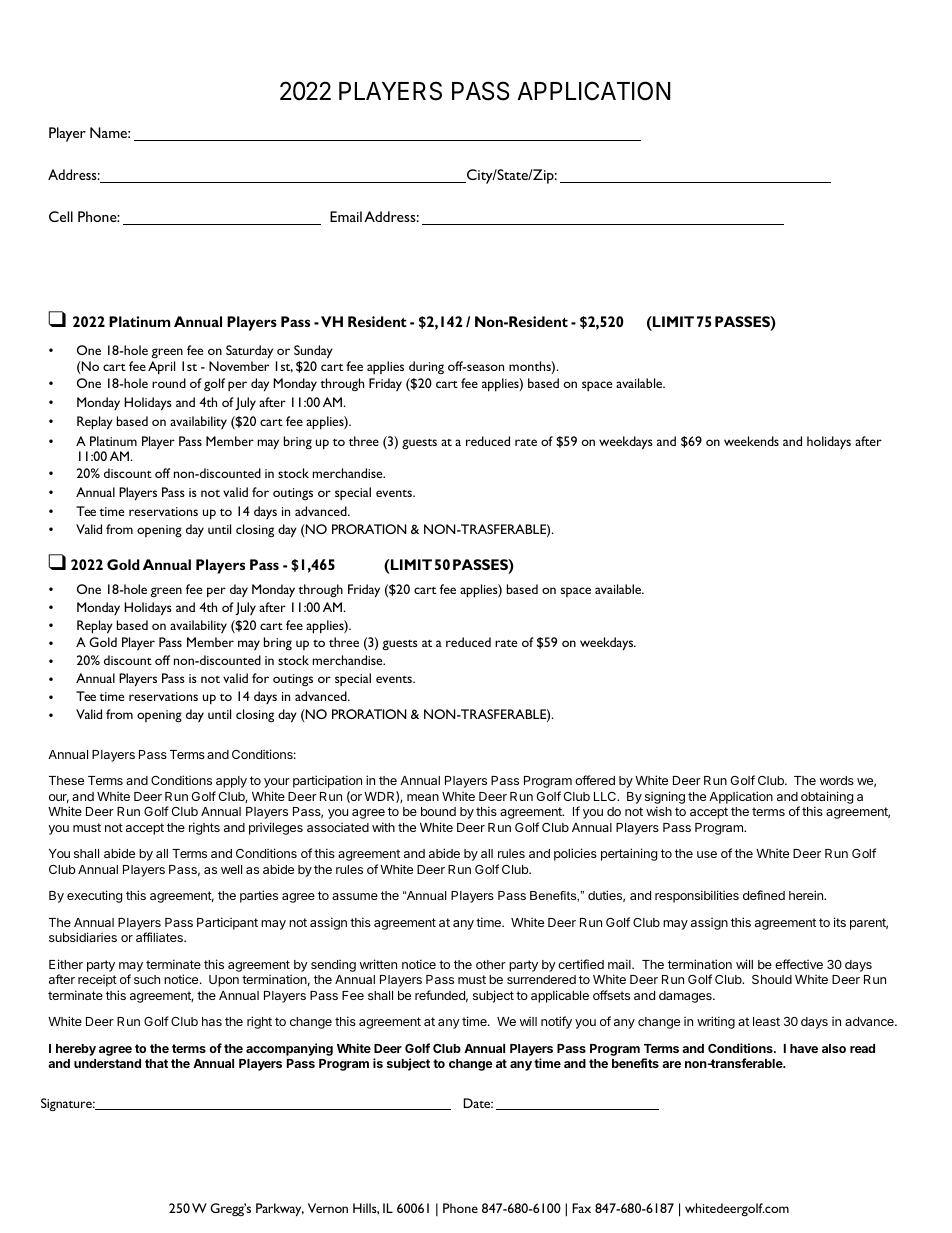  Describe the element at coordinates (426, 367) in the screenshot. I see `during` at that location.
